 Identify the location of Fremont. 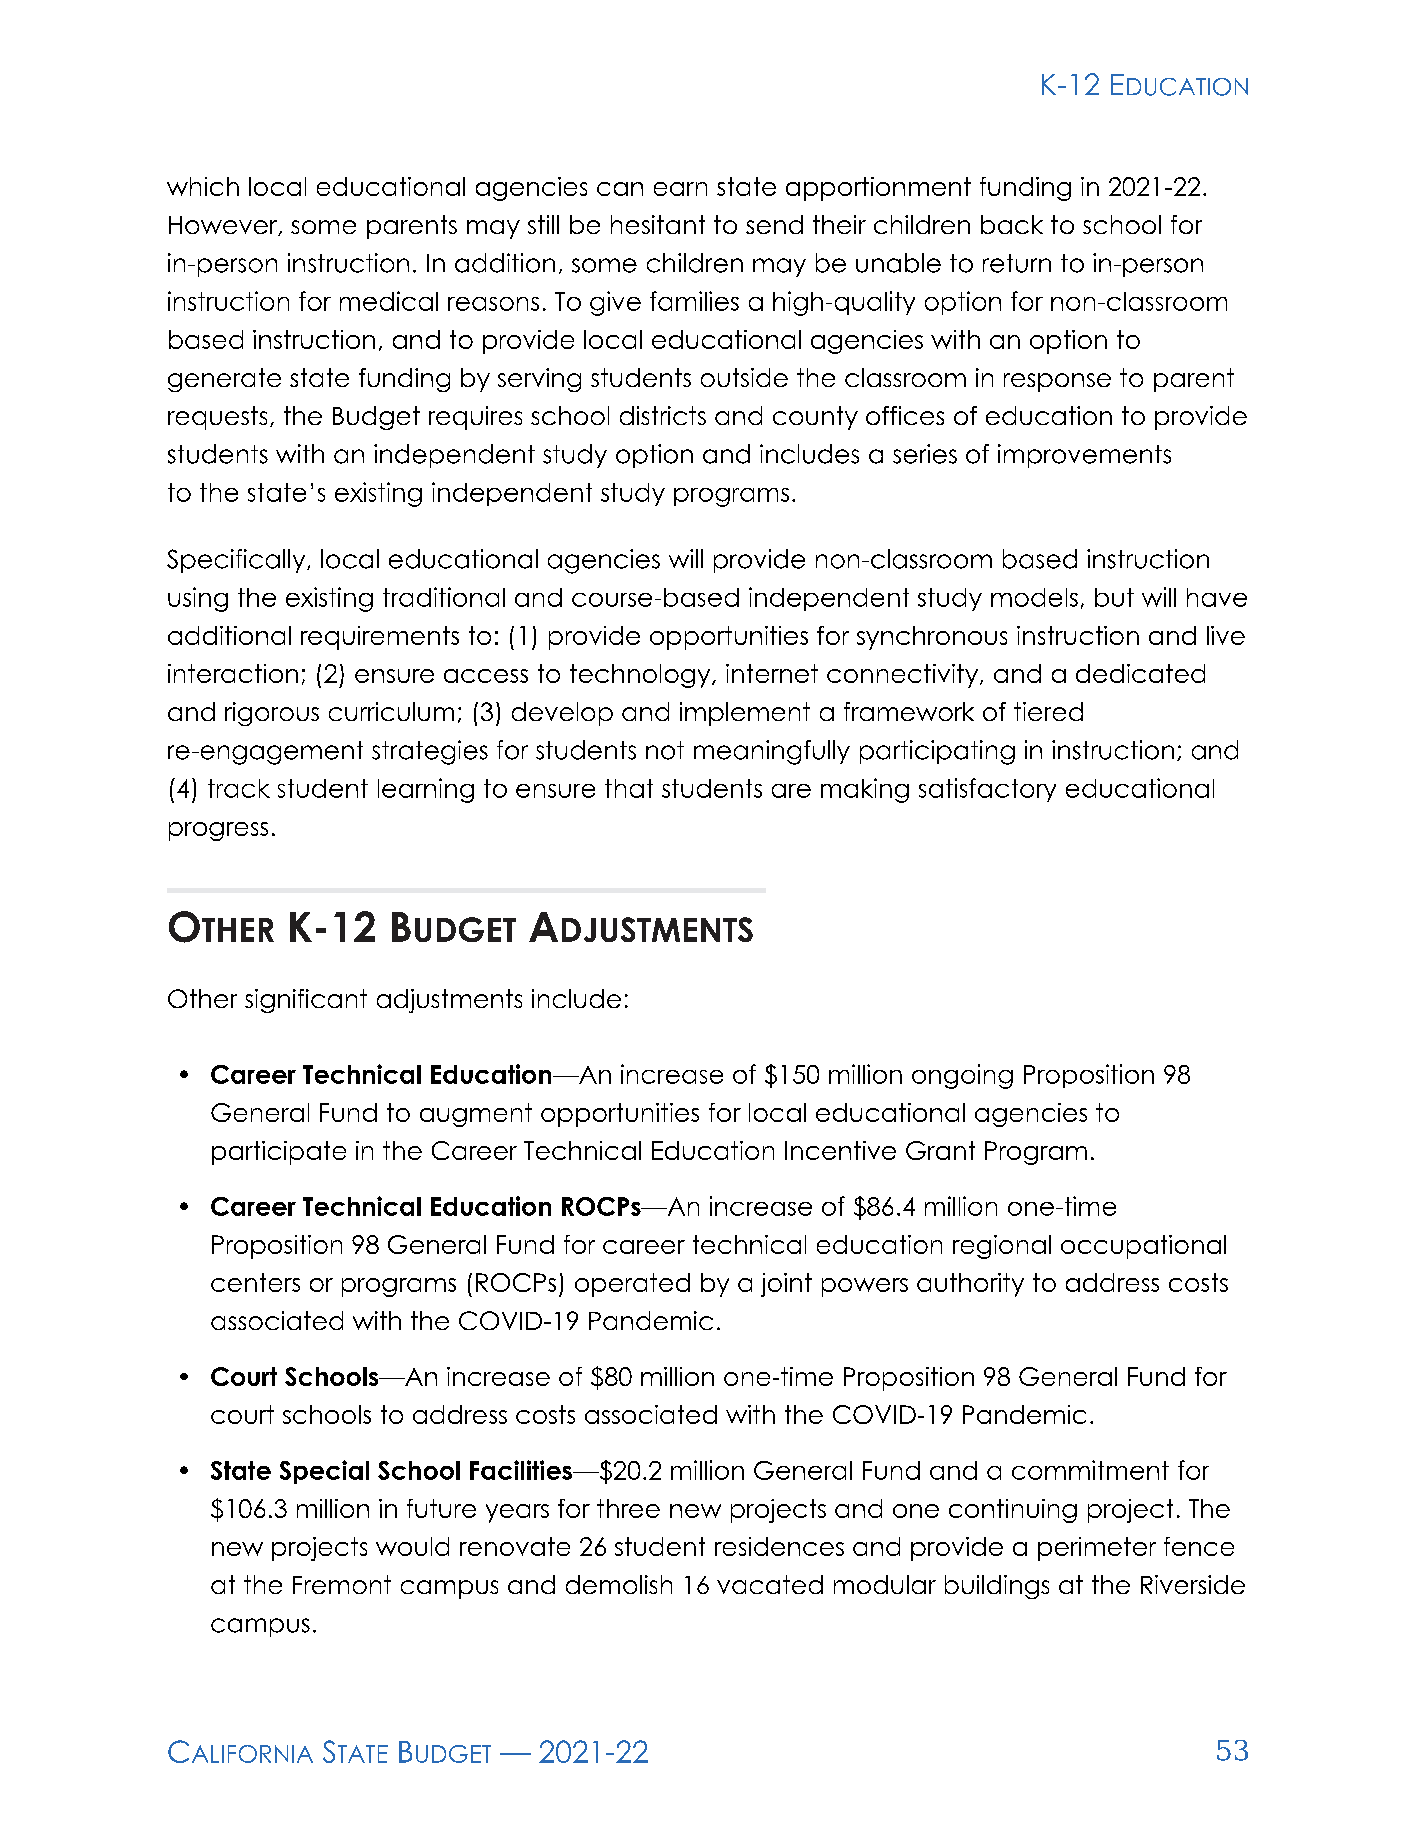
(342, 1584).
